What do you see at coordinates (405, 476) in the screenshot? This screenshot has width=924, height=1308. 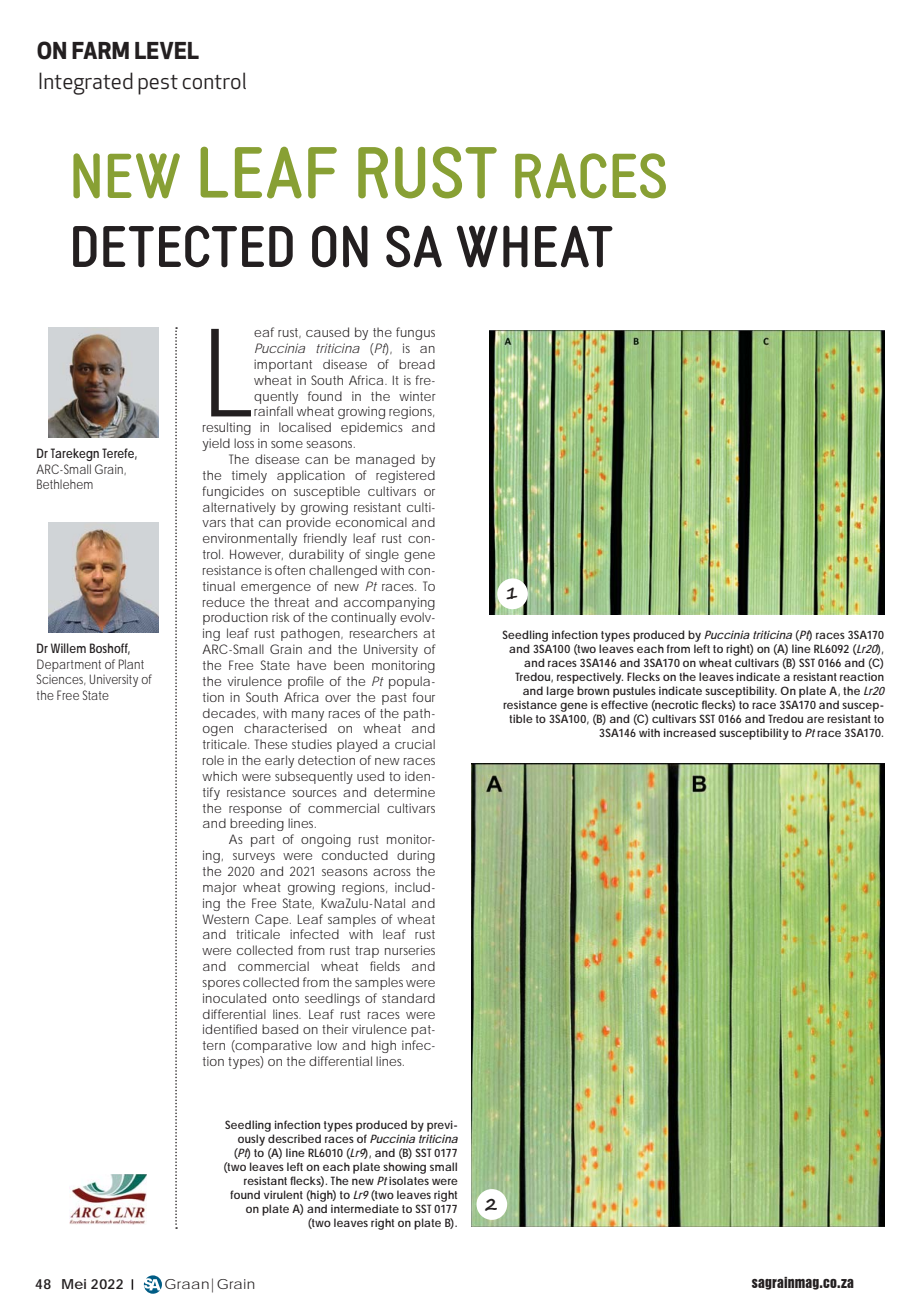 I see `registered` at bounding box center [405, 476].
